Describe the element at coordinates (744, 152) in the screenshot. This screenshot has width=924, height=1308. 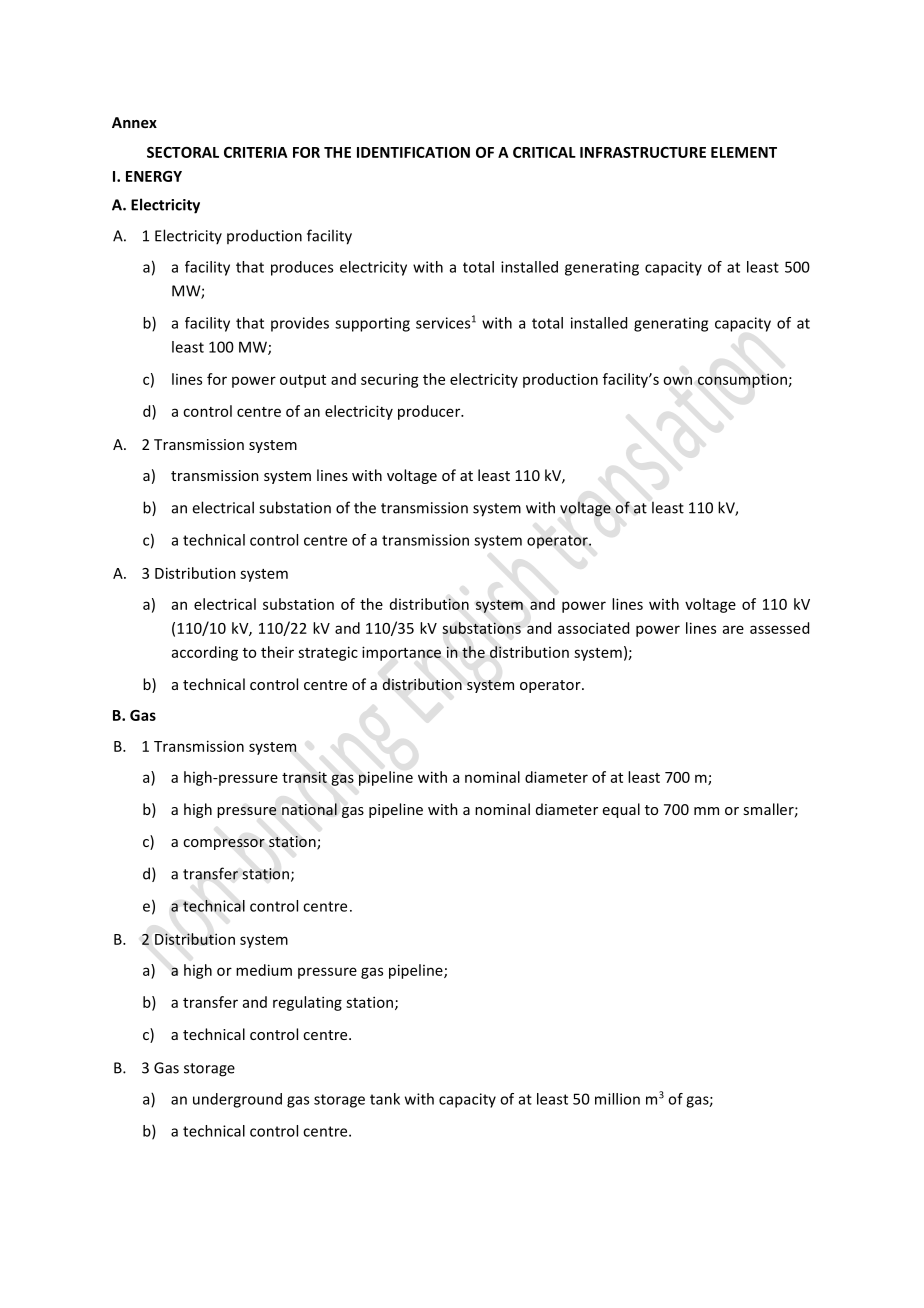
I see `ELEMENT` at that location.
